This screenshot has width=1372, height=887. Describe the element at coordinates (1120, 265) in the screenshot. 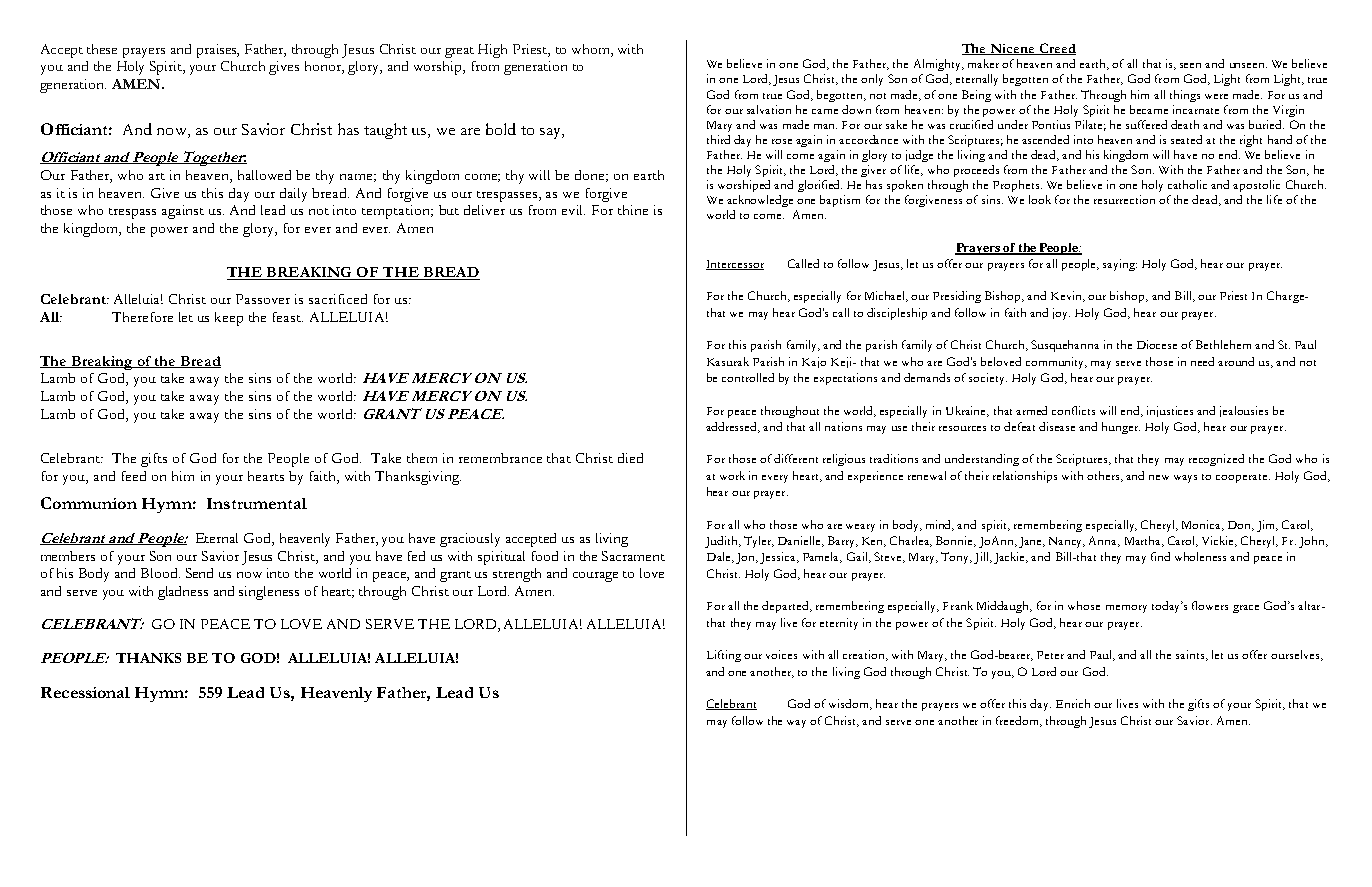

I see `saying` at that location.
